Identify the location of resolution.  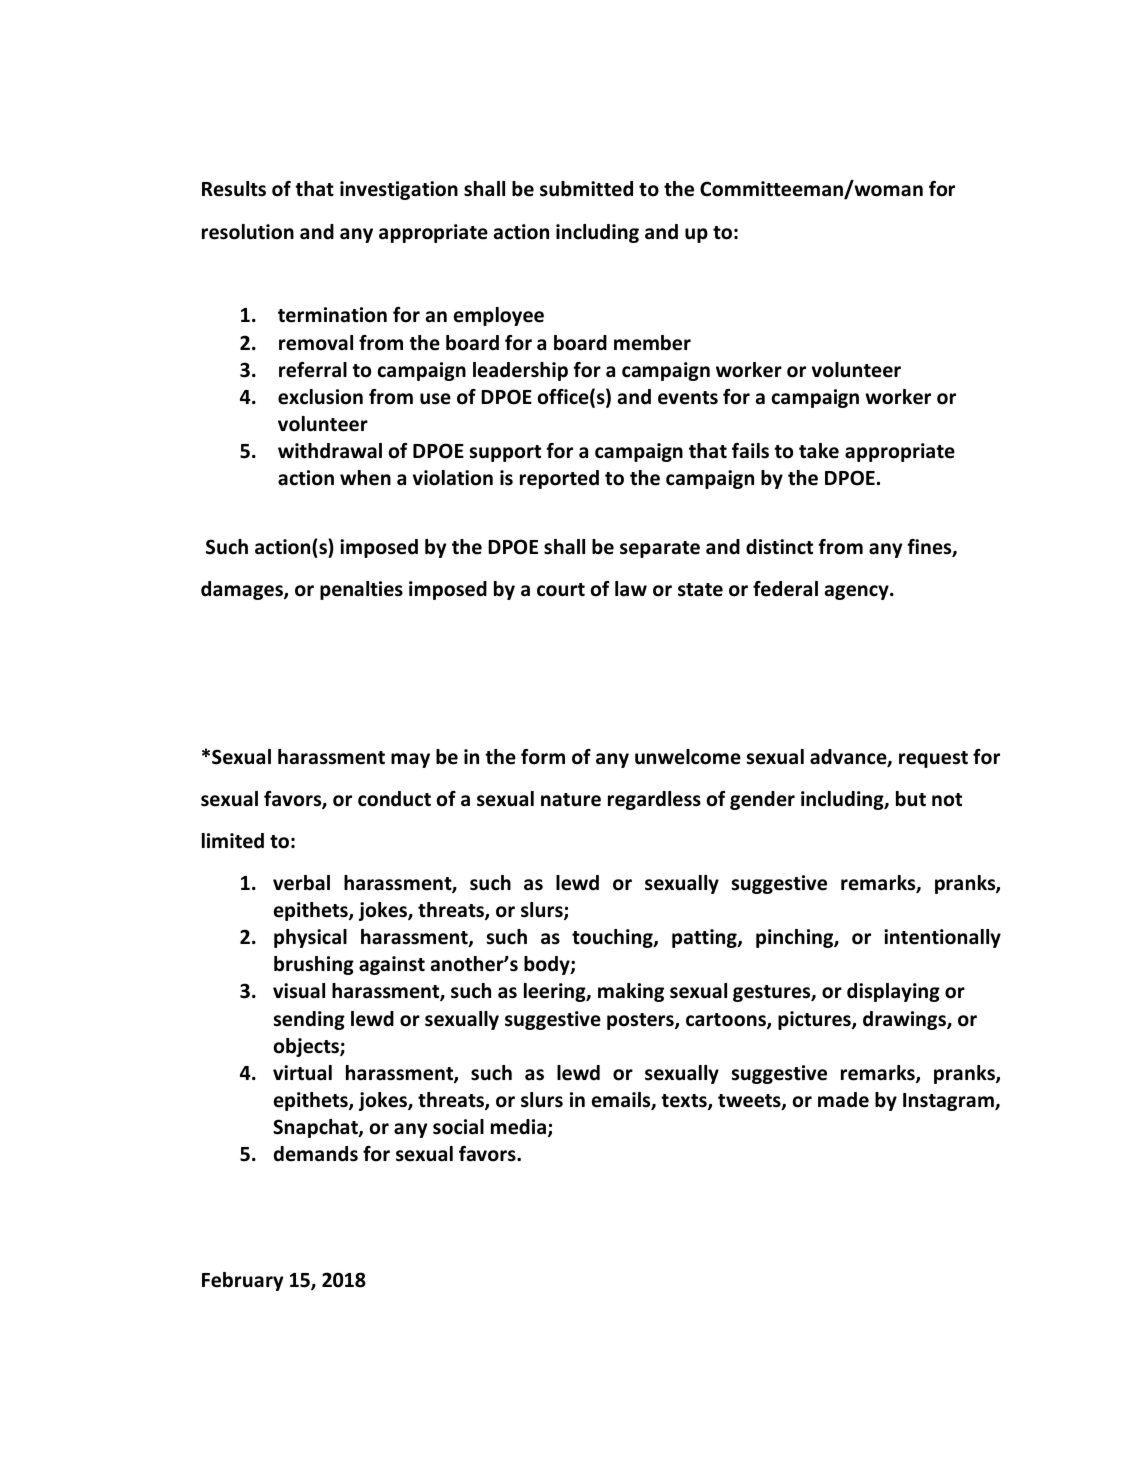
(248, 232).
